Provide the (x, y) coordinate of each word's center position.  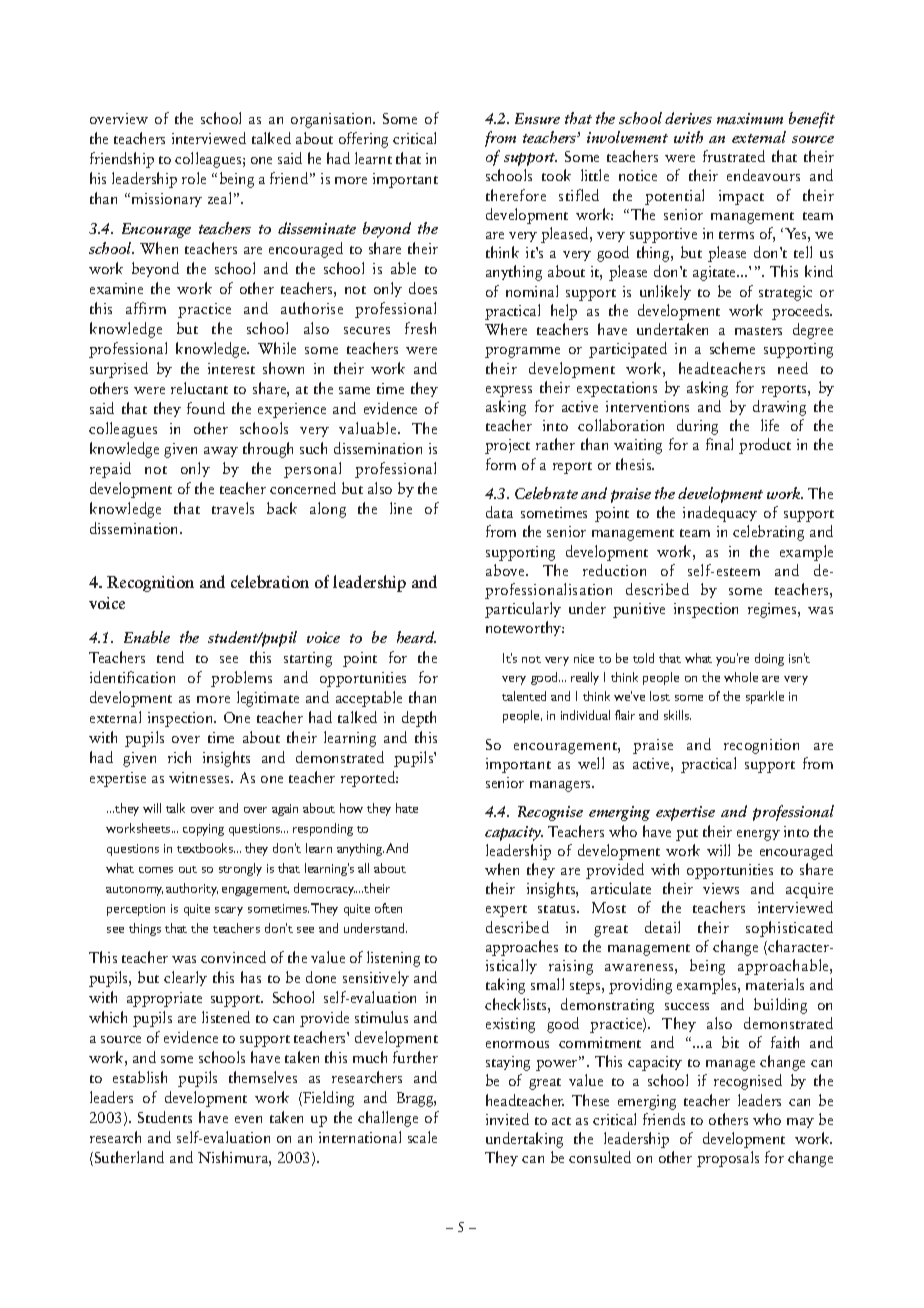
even (248, 1119)
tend (170, 657)
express (509, 391)
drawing (779, 408)
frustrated (734, 156)
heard (416, 637)
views (721, 888)
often (388, 908)
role (194, 178)
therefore (516, 195)
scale (422, 1137)
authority (192, 889)
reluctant (199, 388)
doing (769, 659)
